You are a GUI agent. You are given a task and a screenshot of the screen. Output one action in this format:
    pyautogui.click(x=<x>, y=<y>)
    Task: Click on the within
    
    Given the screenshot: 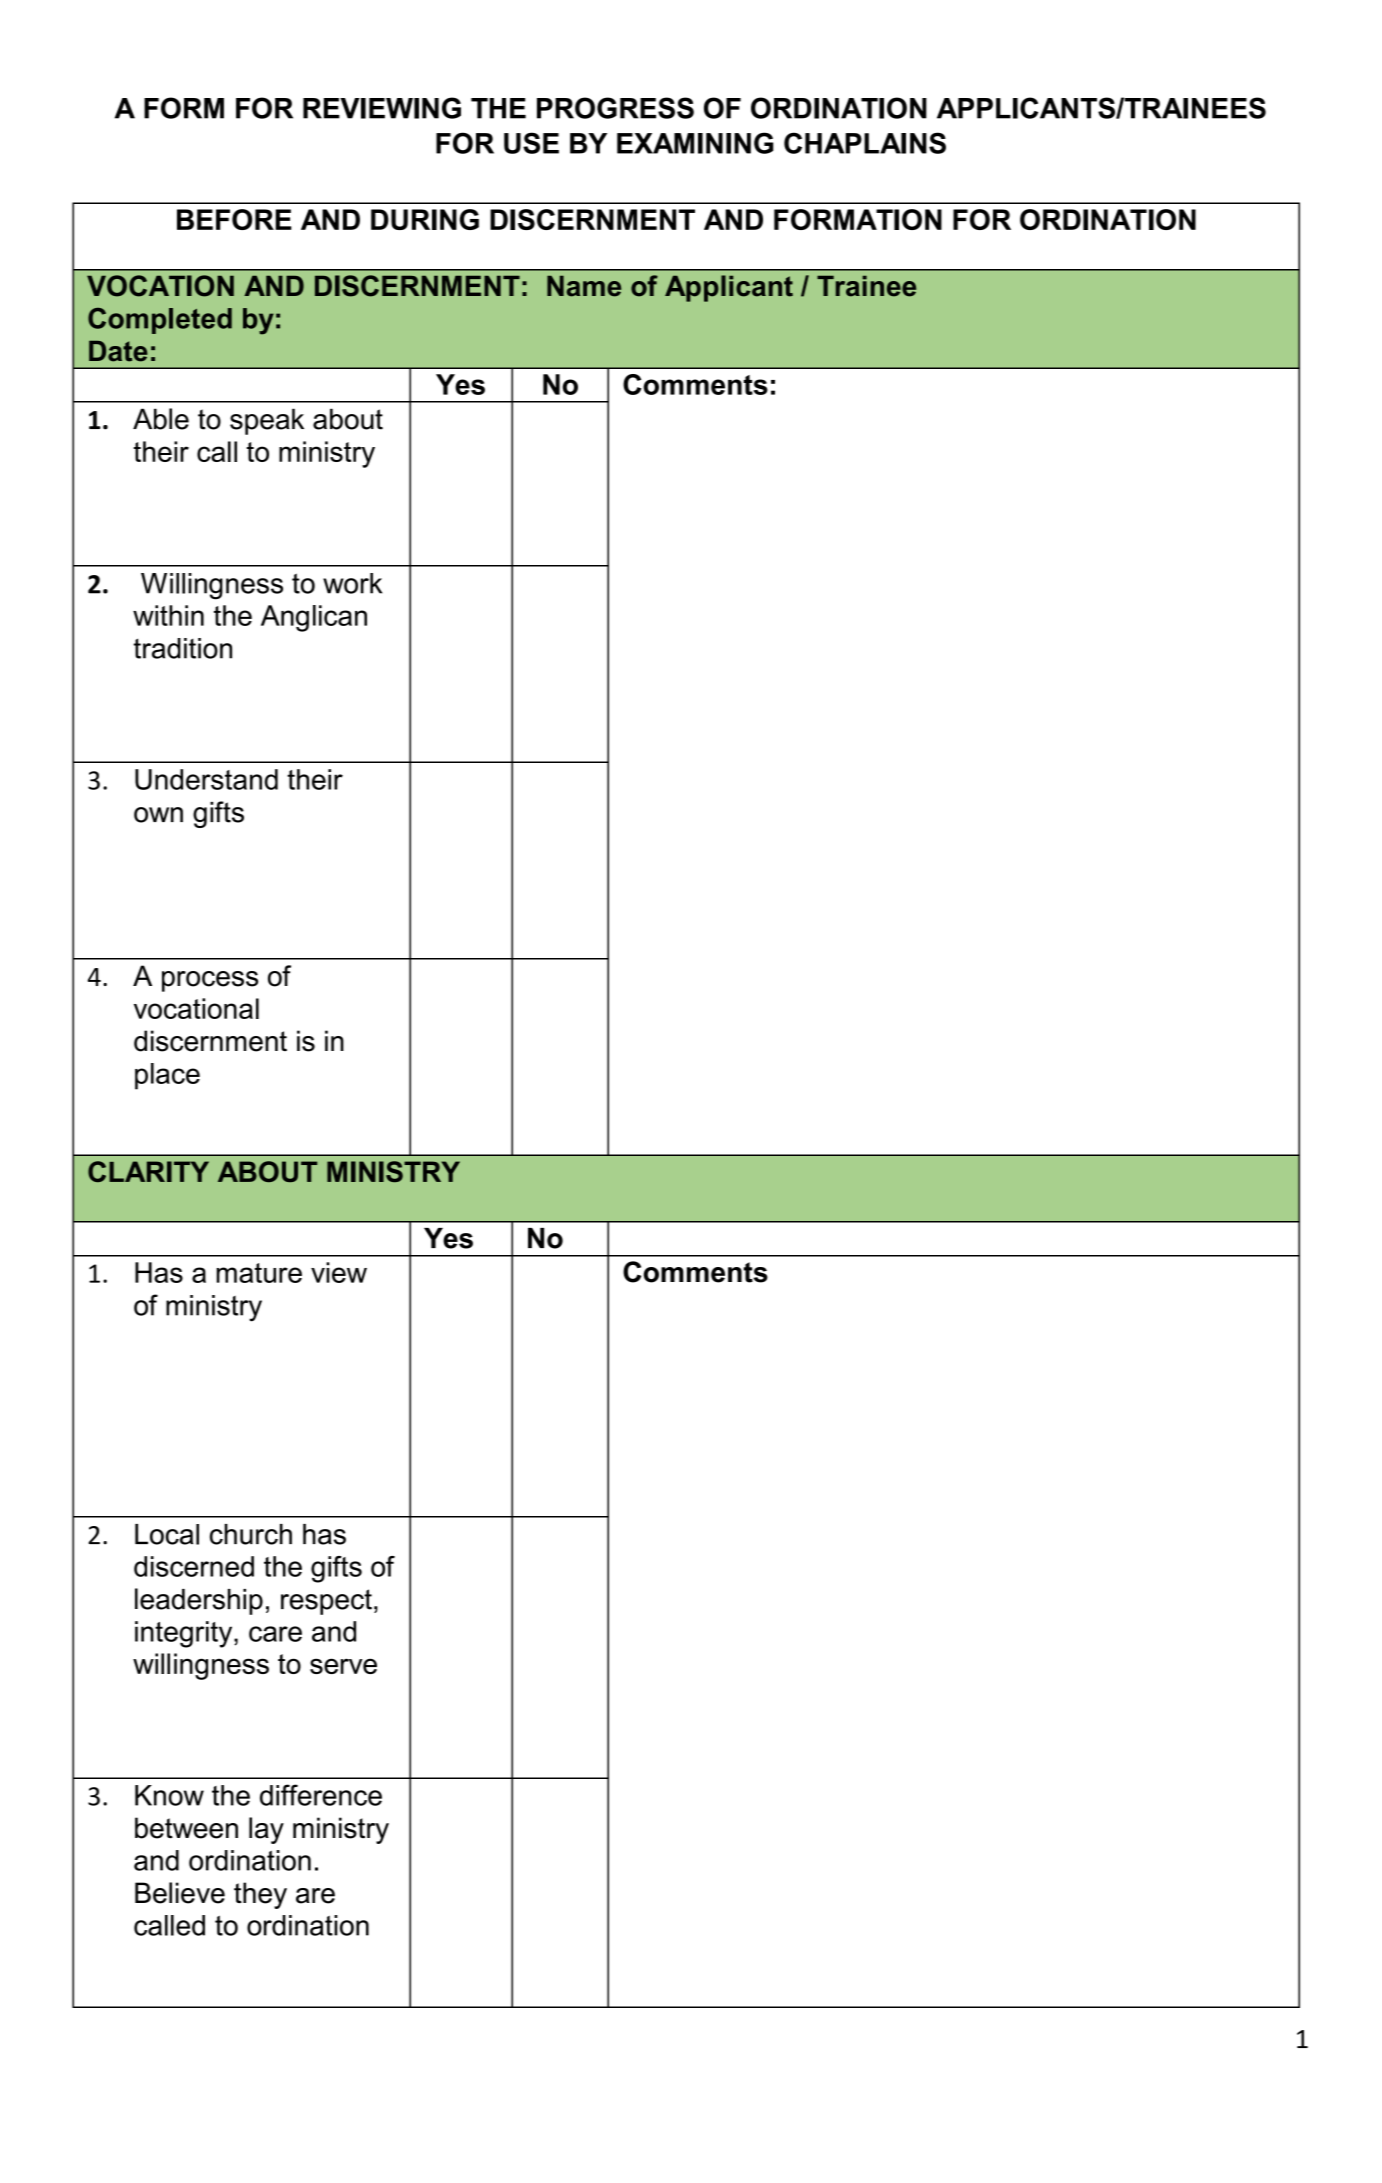 What is the action you would take?
    pyautogui.click(x=168, y=615)
